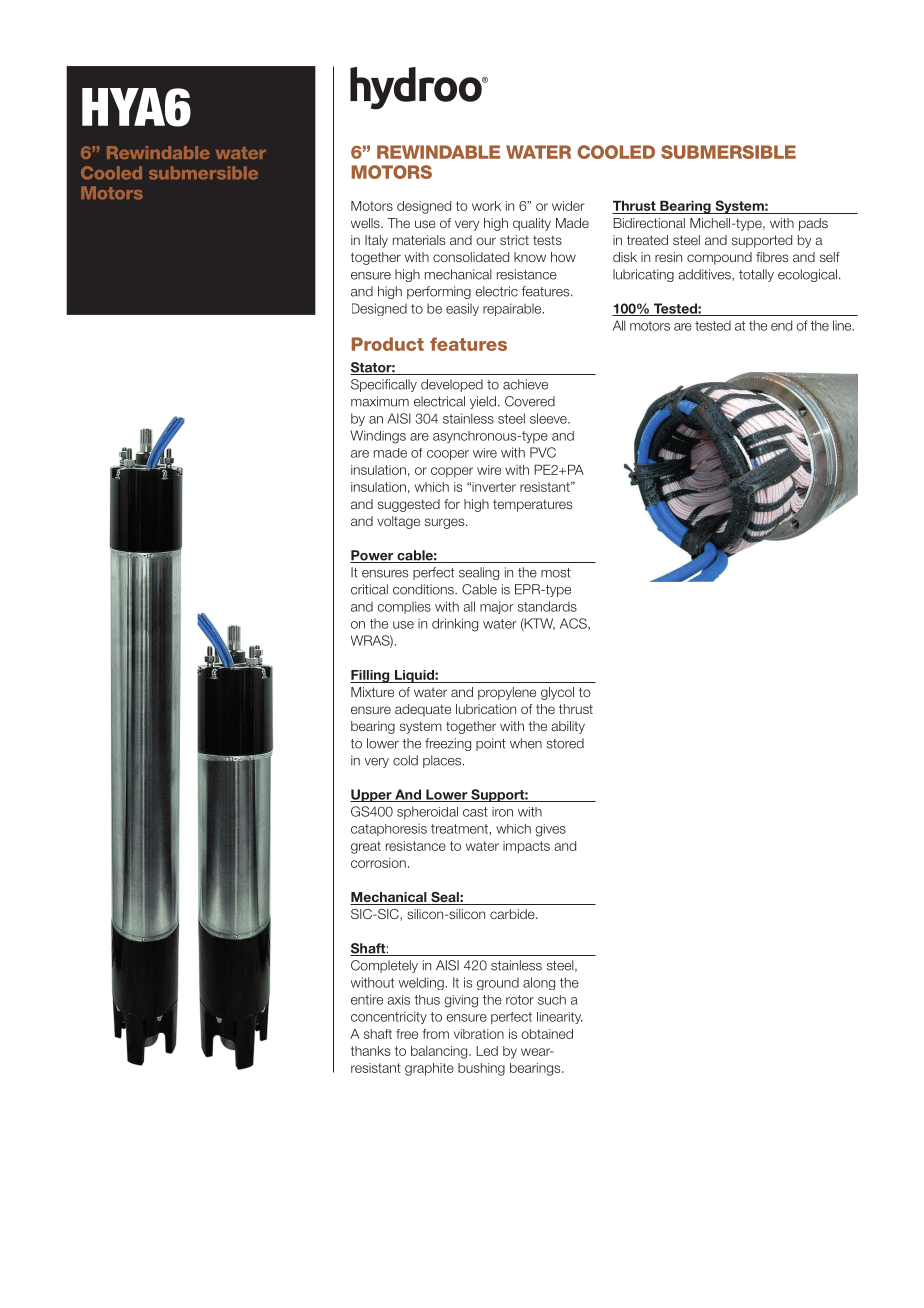  Describe the element at coordinates (419, 240) in the document. I see `materials` at that location.
